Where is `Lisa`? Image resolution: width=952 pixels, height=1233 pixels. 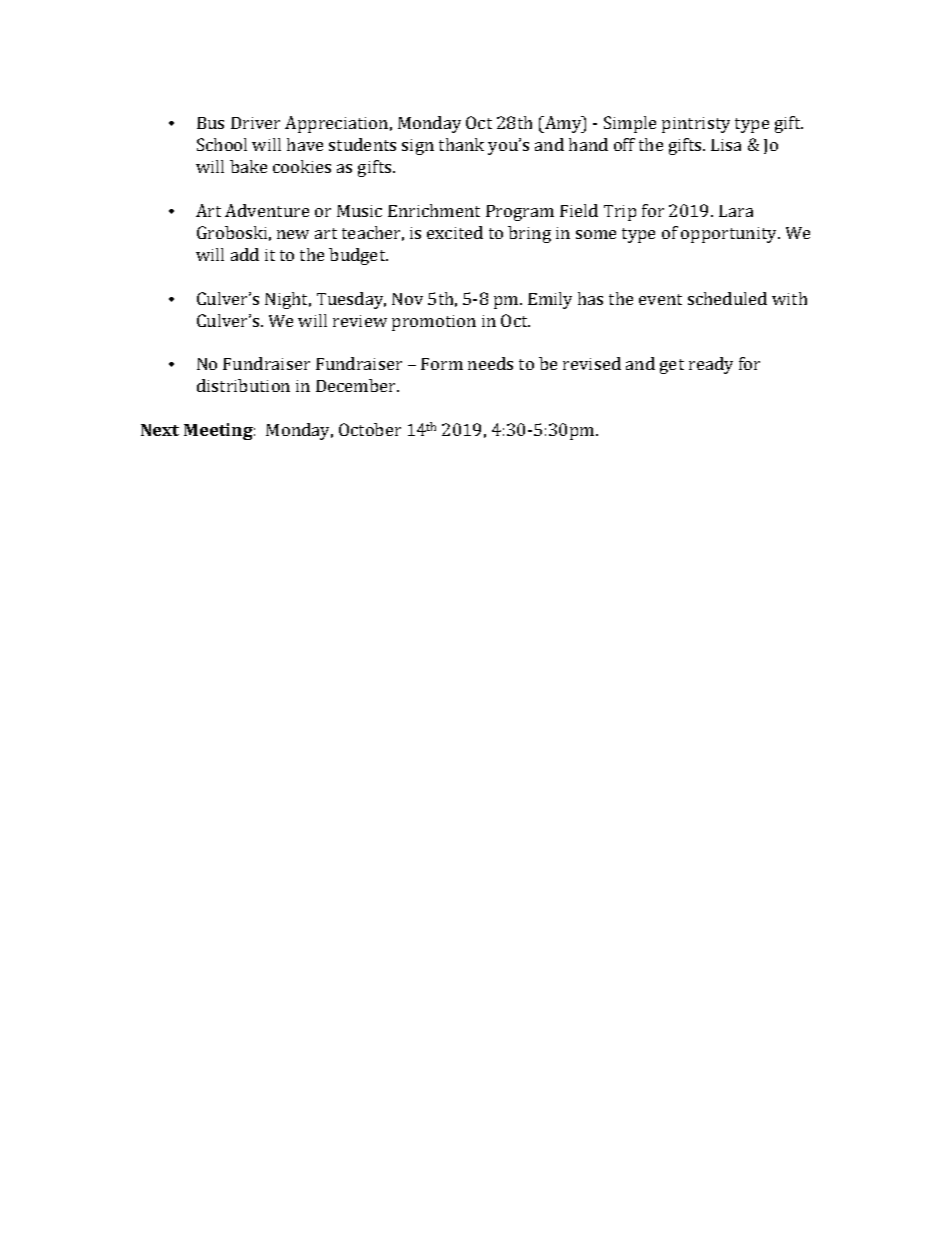
Lisa is located at coordinates (726, 145).
